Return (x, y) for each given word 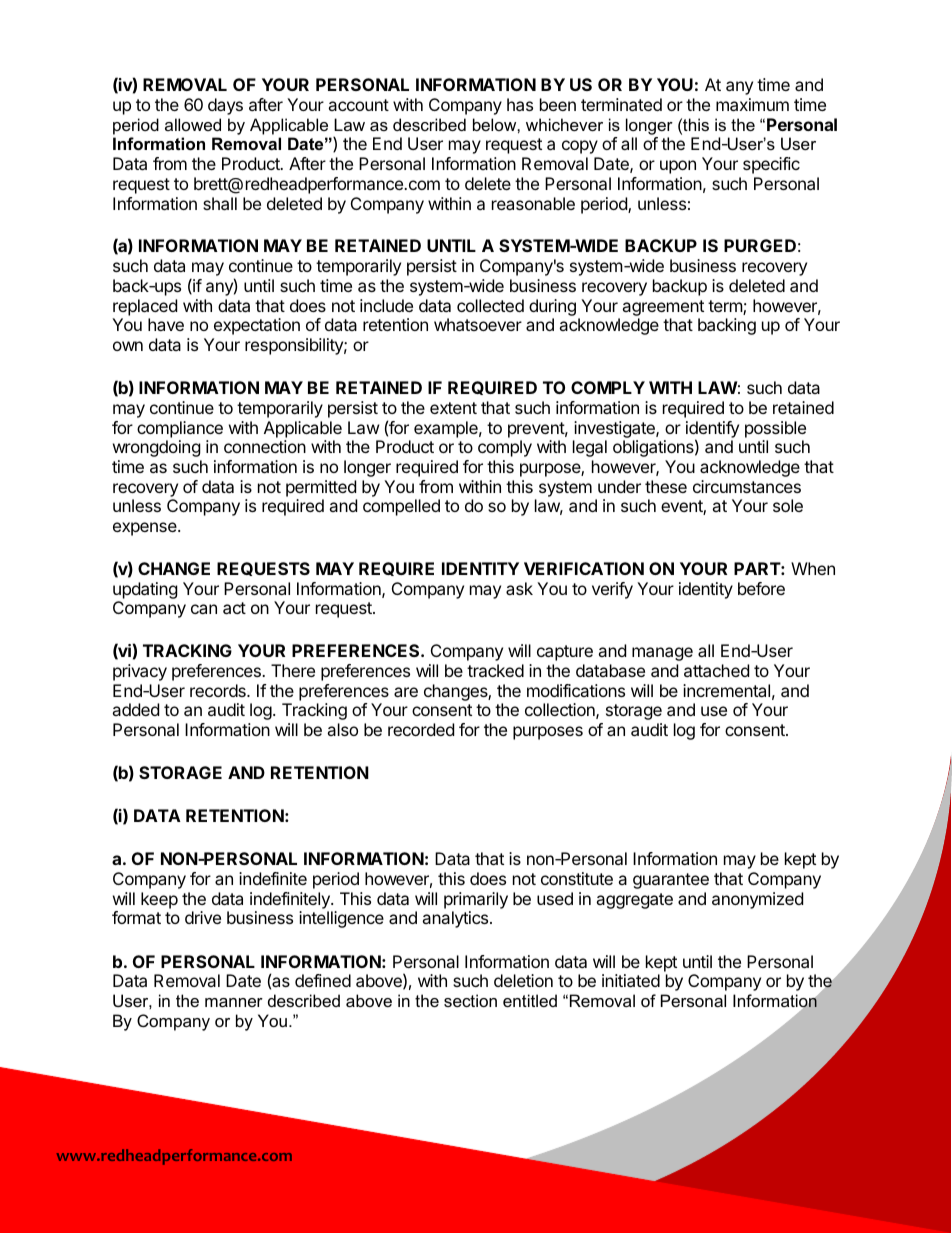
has (520, 104)
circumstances (747, 486)
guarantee (671, 881)
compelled (401, 507)
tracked (495, 670)
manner (234, 1002)
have (166, 324)
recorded (421, 729)
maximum (752, 104)
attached (716, 670)
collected (490, 305)
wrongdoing (157, 448)
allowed (193, 124)
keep (159, 900)
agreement (663, 308)
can (204, 609)
